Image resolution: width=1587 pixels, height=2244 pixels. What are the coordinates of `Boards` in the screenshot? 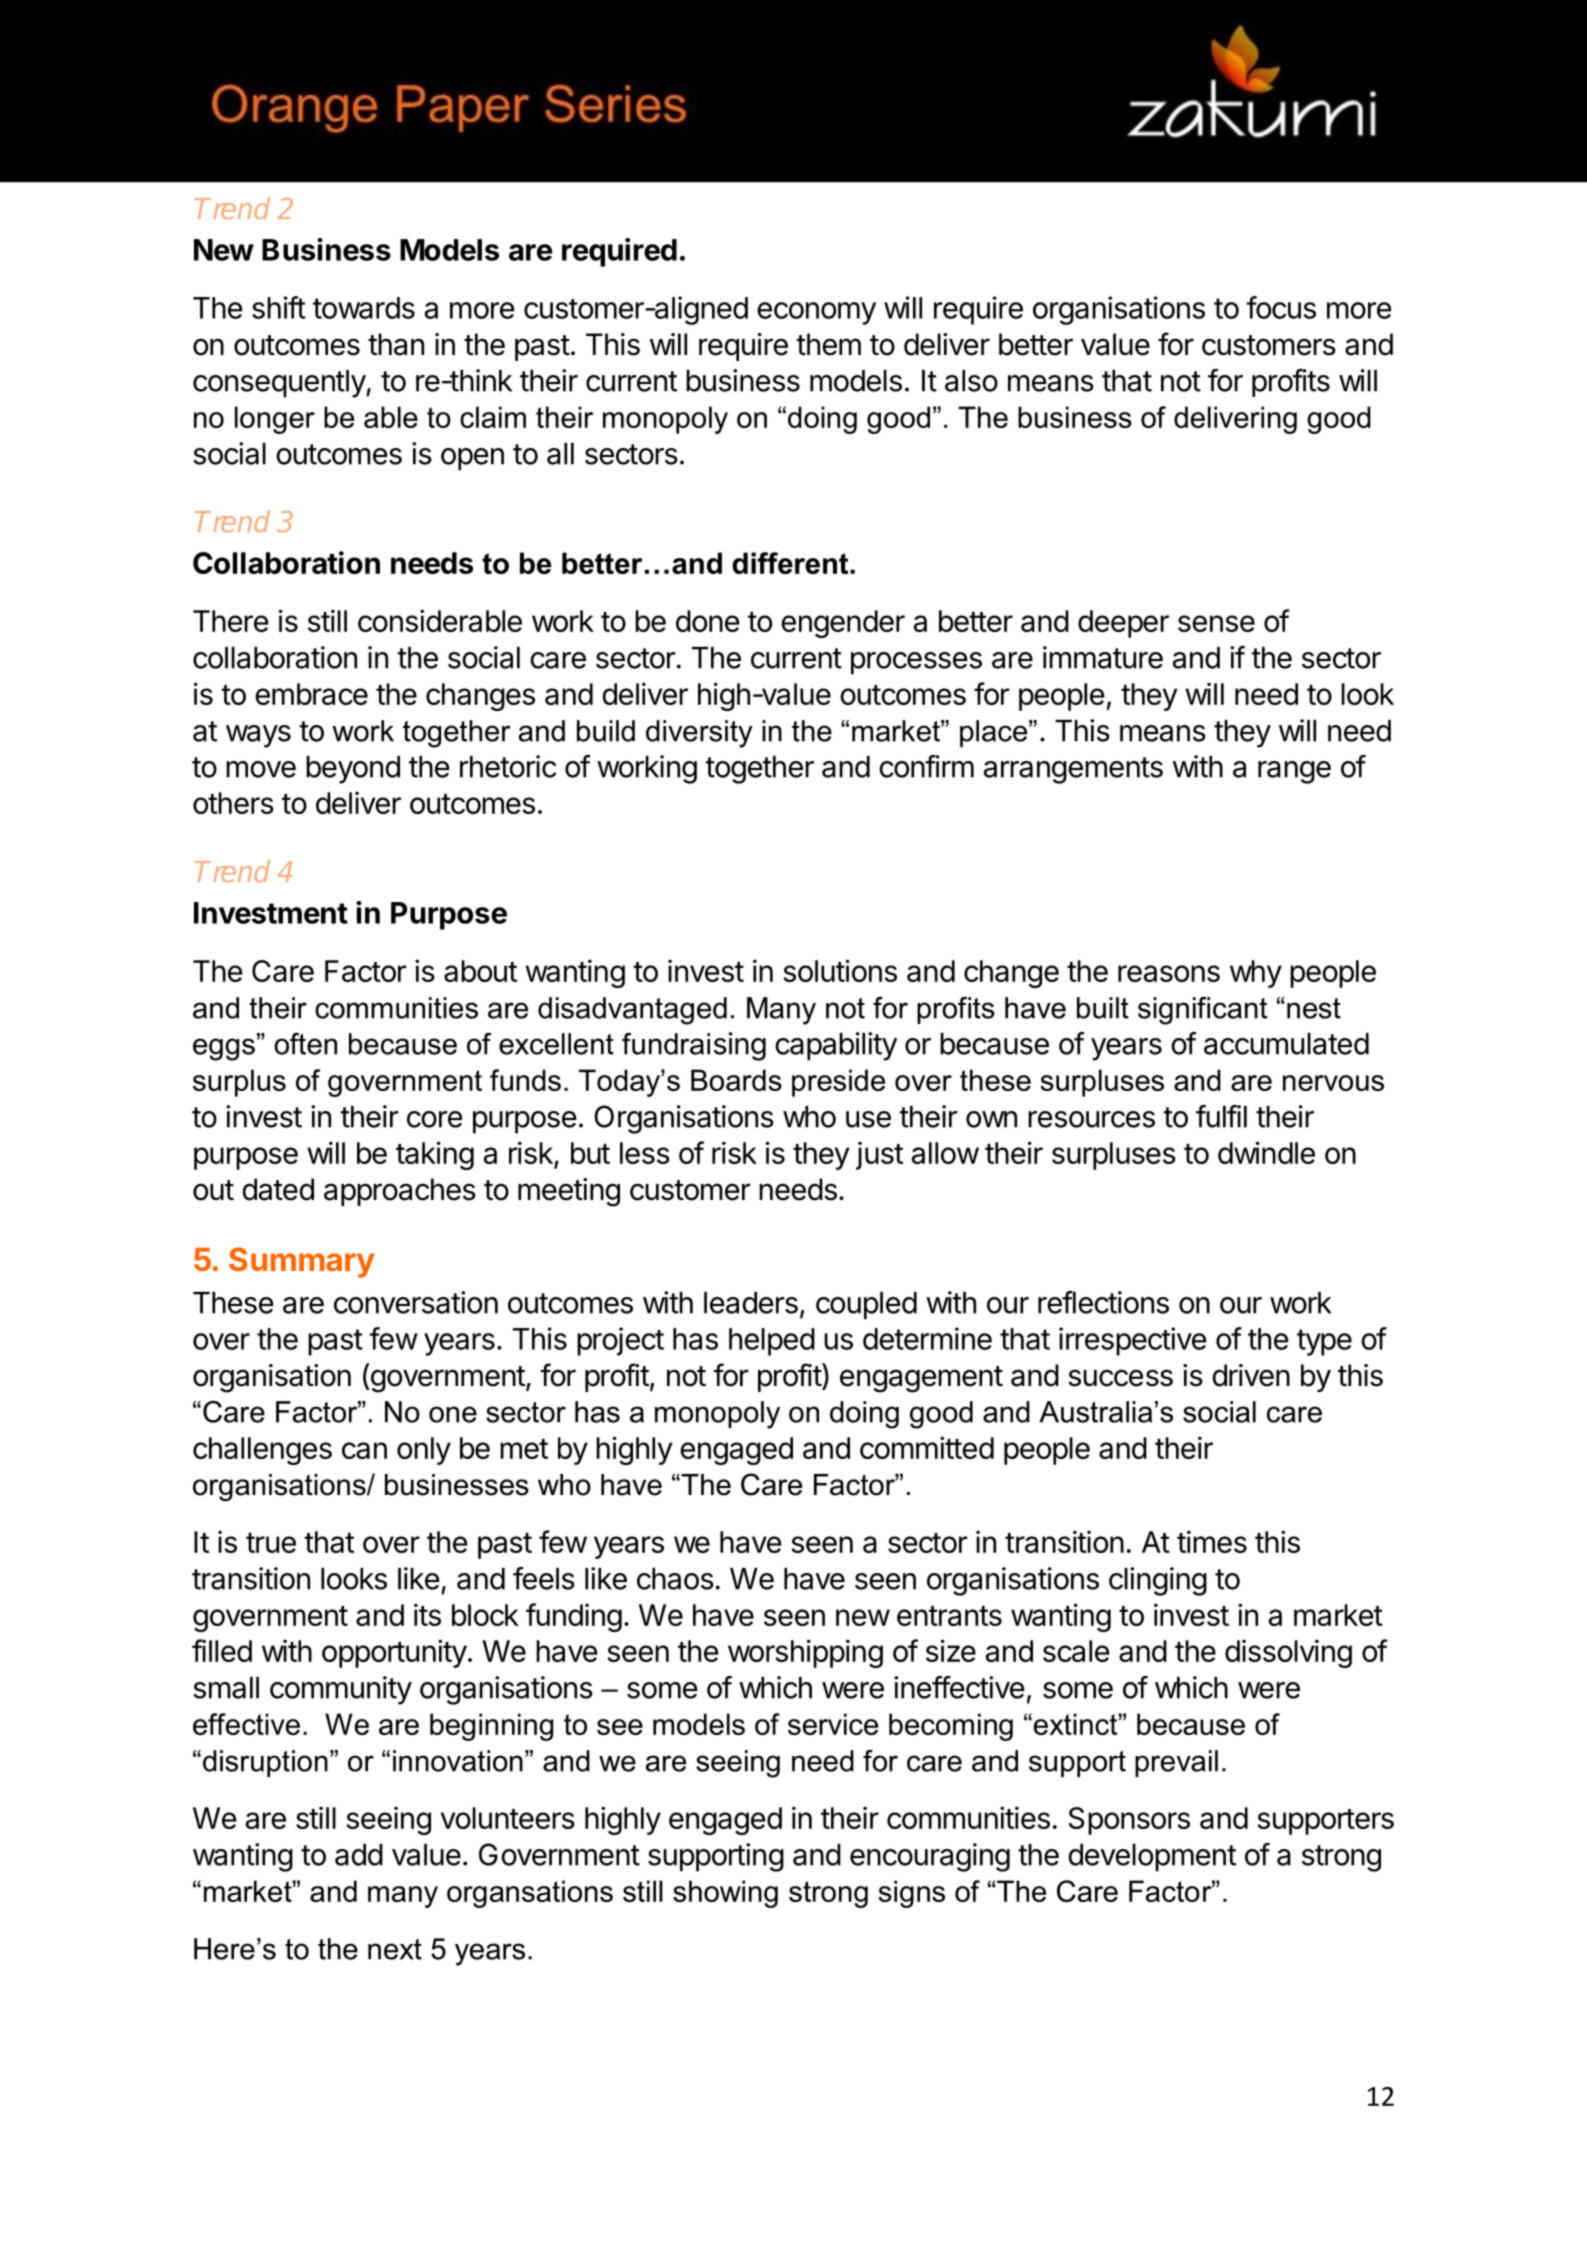 It's located at (736, 1080).
